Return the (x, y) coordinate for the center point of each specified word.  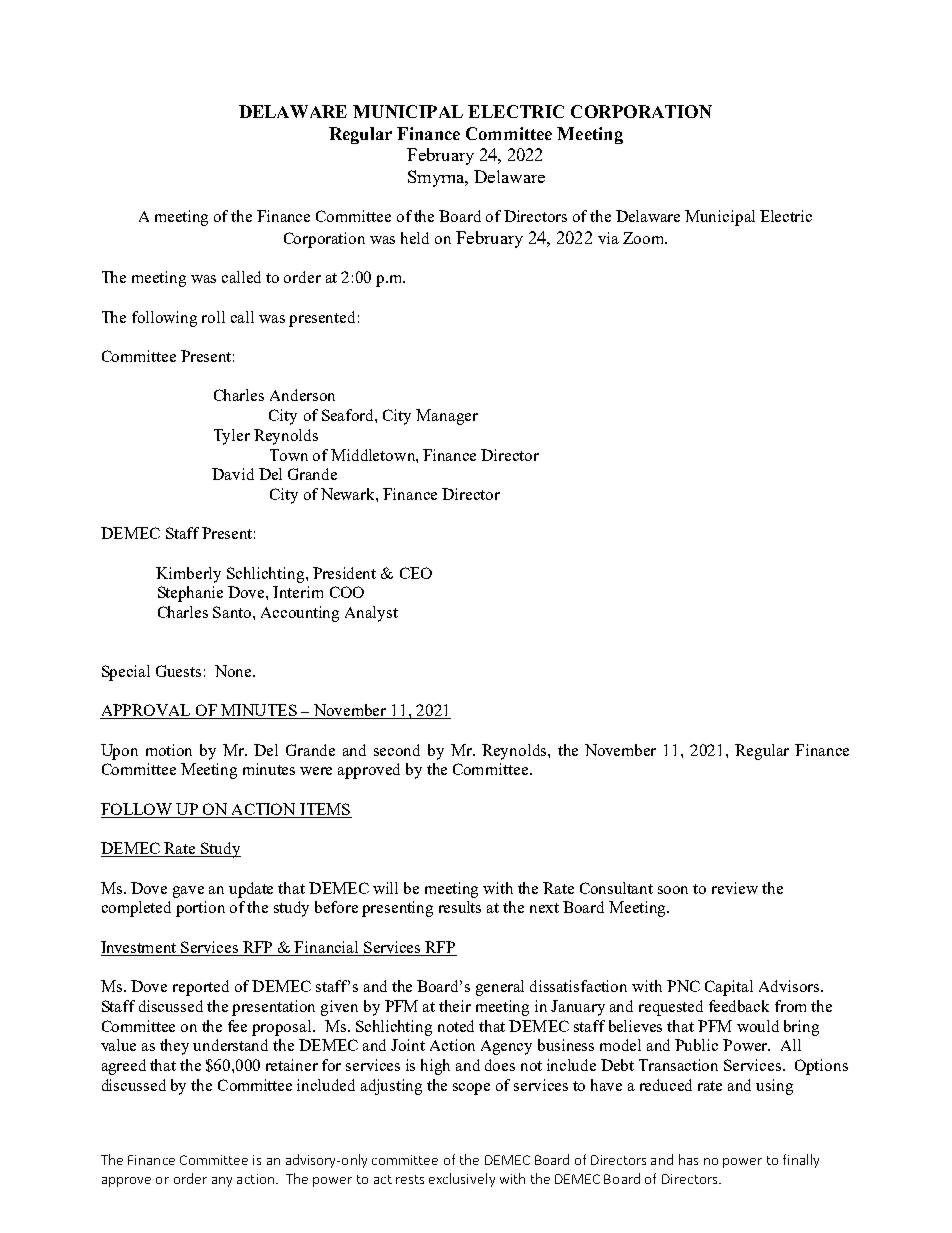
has (688, 1159)
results (460, 907)
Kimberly (188, 575)
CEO (416, 573)
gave (188, 892)
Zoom (645, 238)
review (735, 888)
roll (213, 317)
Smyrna (437, 178)
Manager (447, 417)
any (222, 1182)
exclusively (462, 1180)
